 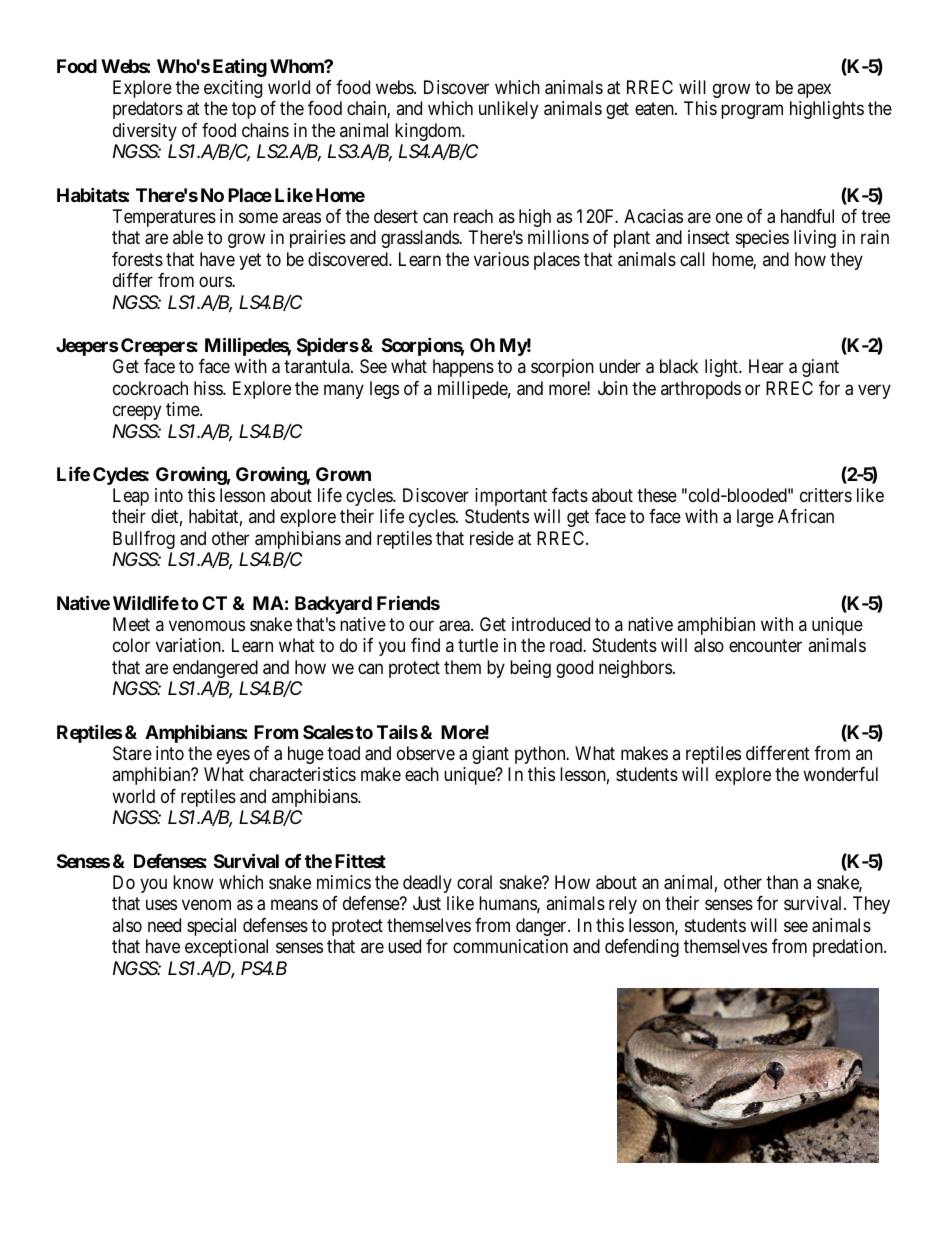 I want to click on Bullfrog, so click(x=144, y=540).
